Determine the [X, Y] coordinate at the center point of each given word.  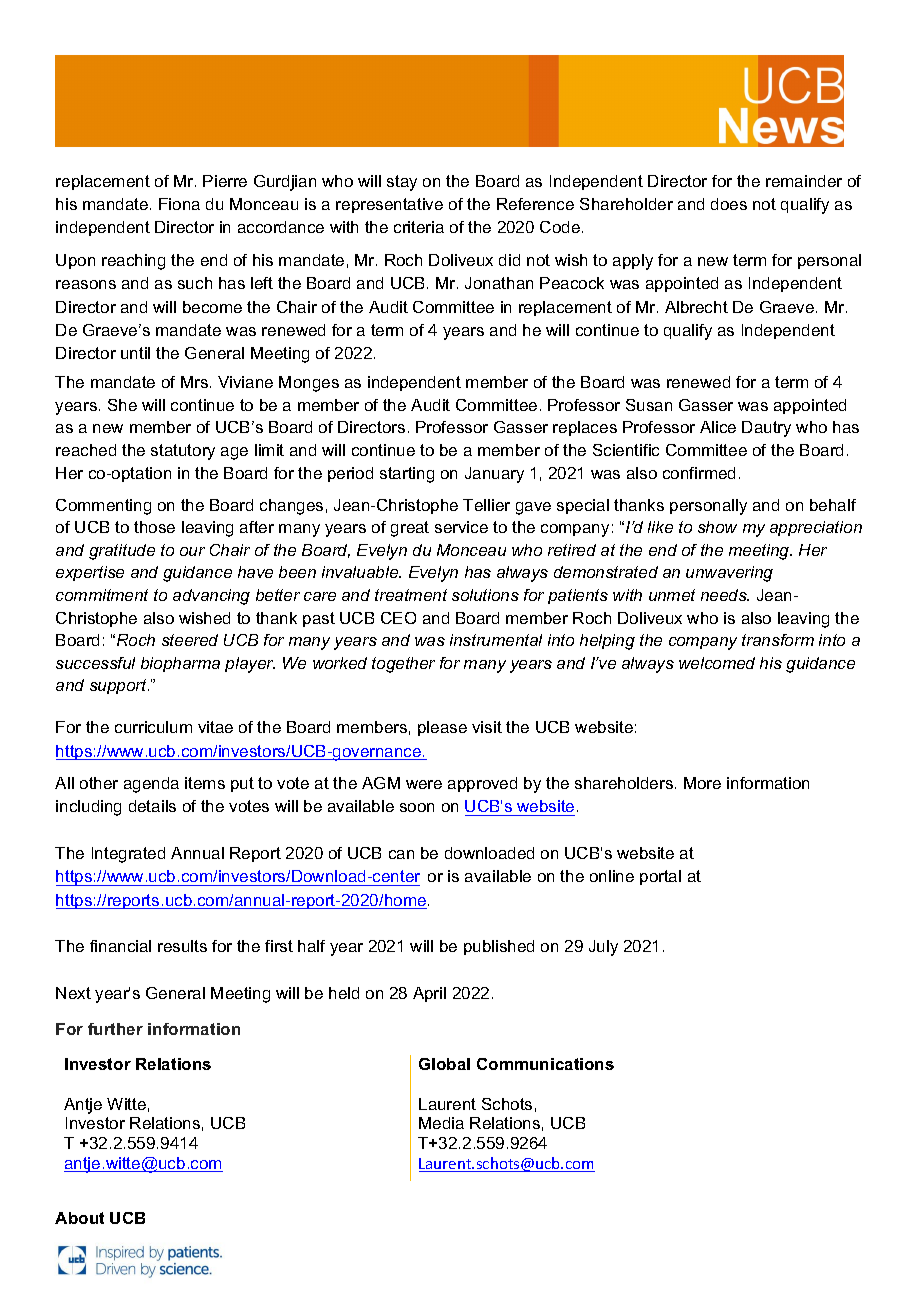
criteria [419, 227]
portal [660, 877]
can [401, 854]
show [717, 527]
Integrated [128, 855]
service [461, 527]
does [729, 204]
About [79, 1218]
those [154, 527]
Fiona [179, 204]
